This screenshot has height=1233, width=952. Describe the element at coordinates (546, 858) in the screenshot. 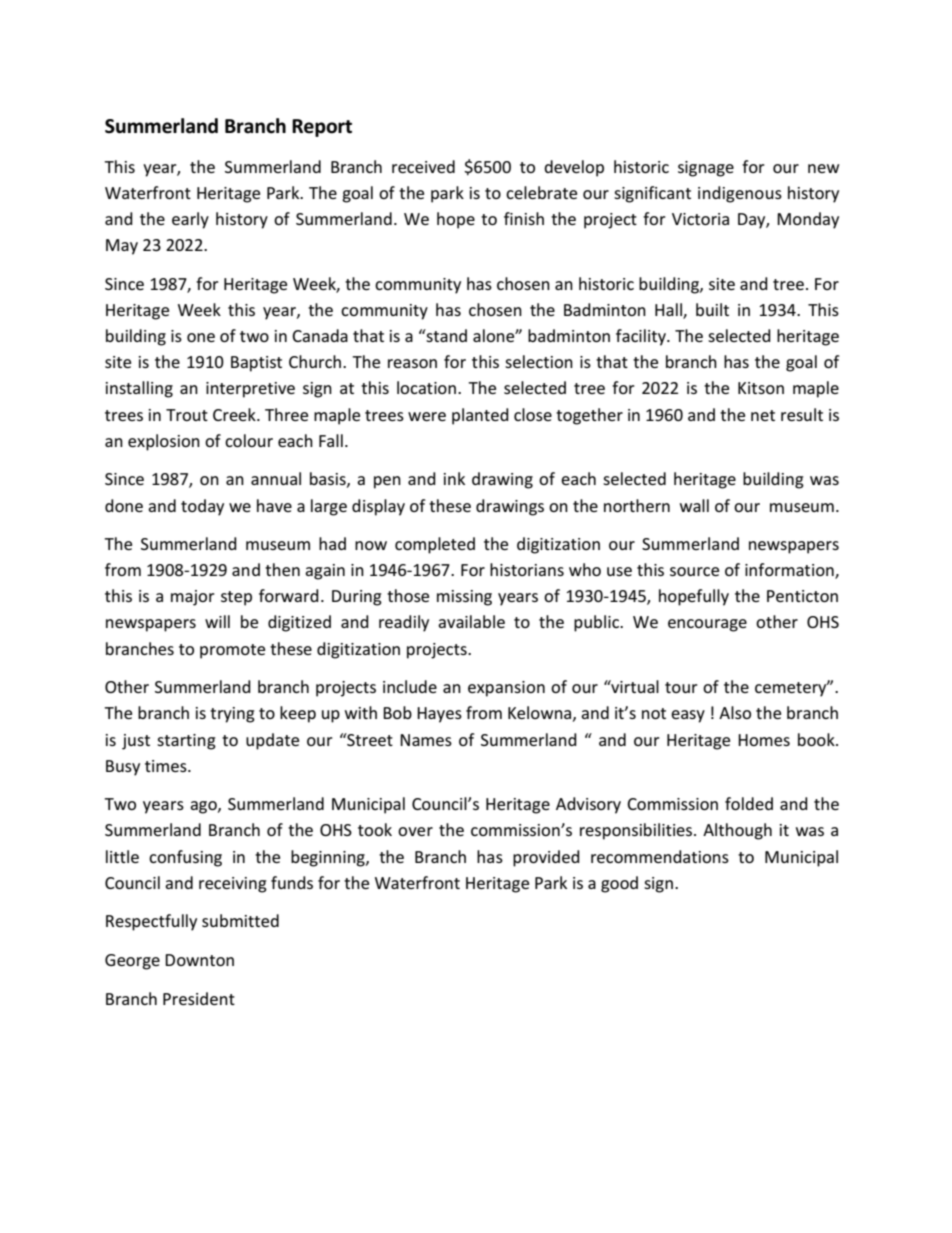

I see `provided` at that location.
